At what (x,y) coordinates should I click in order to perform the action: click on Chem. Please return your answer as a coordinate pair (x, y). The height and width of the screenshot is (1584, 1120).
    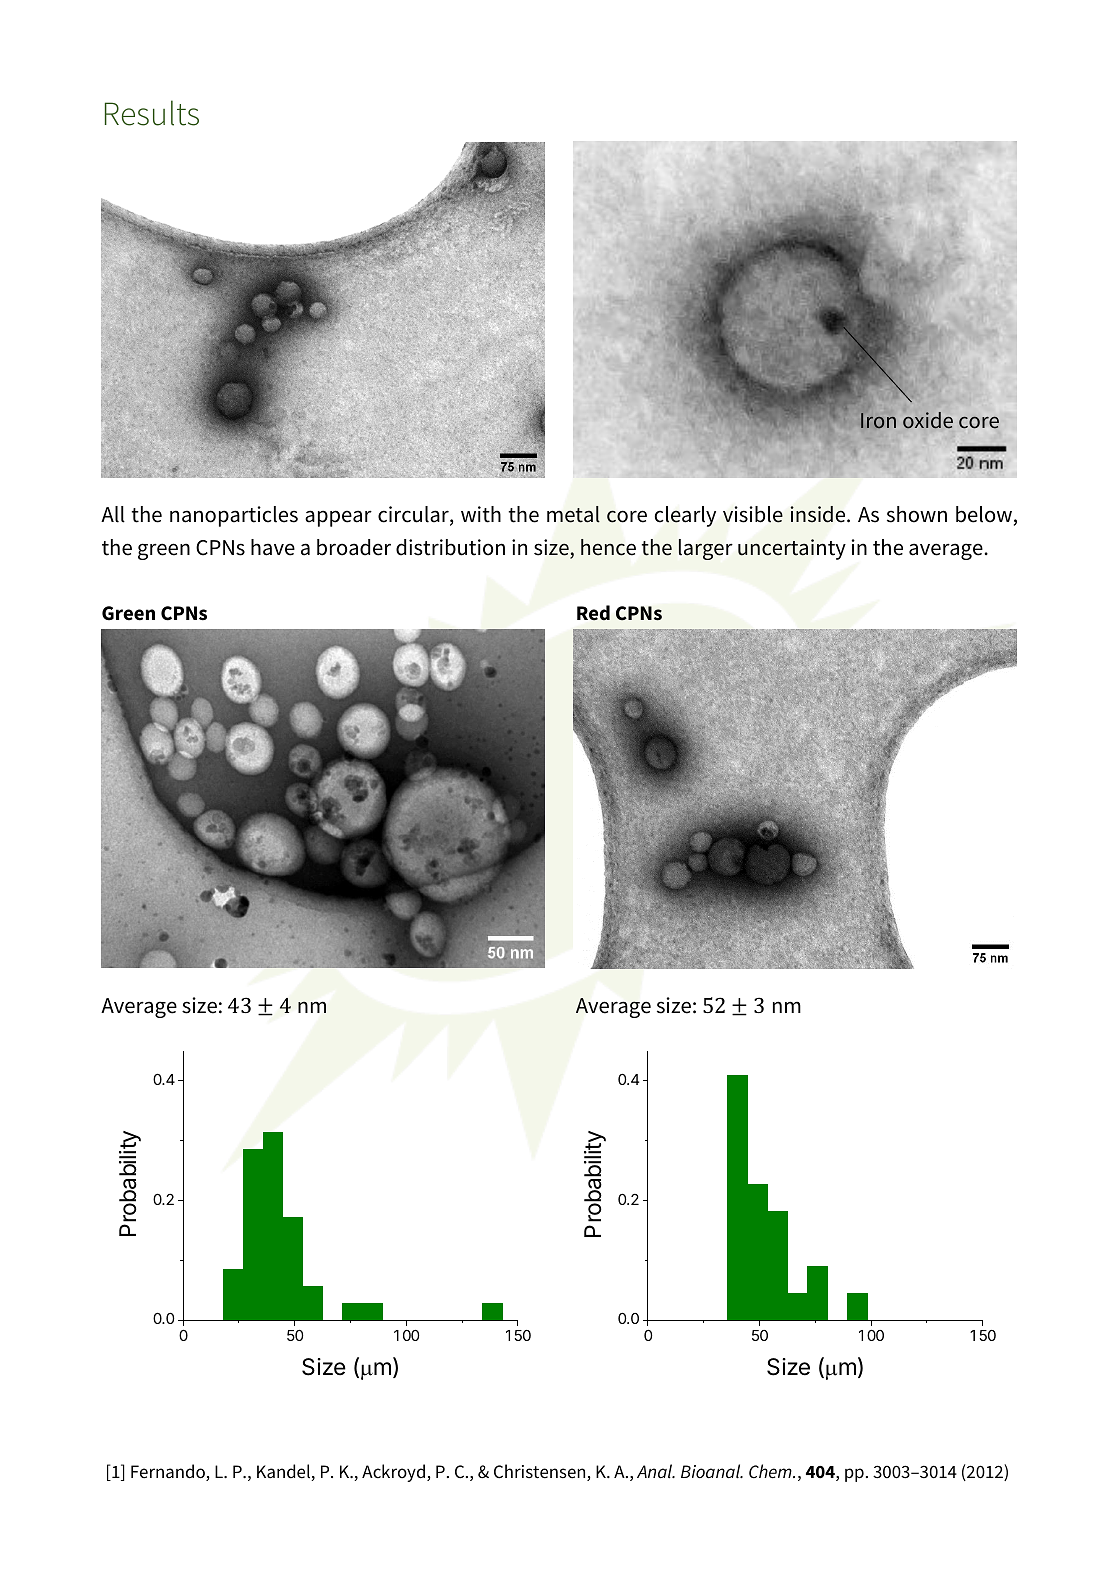
    Looking at the image, I should click on (771, 1471).
